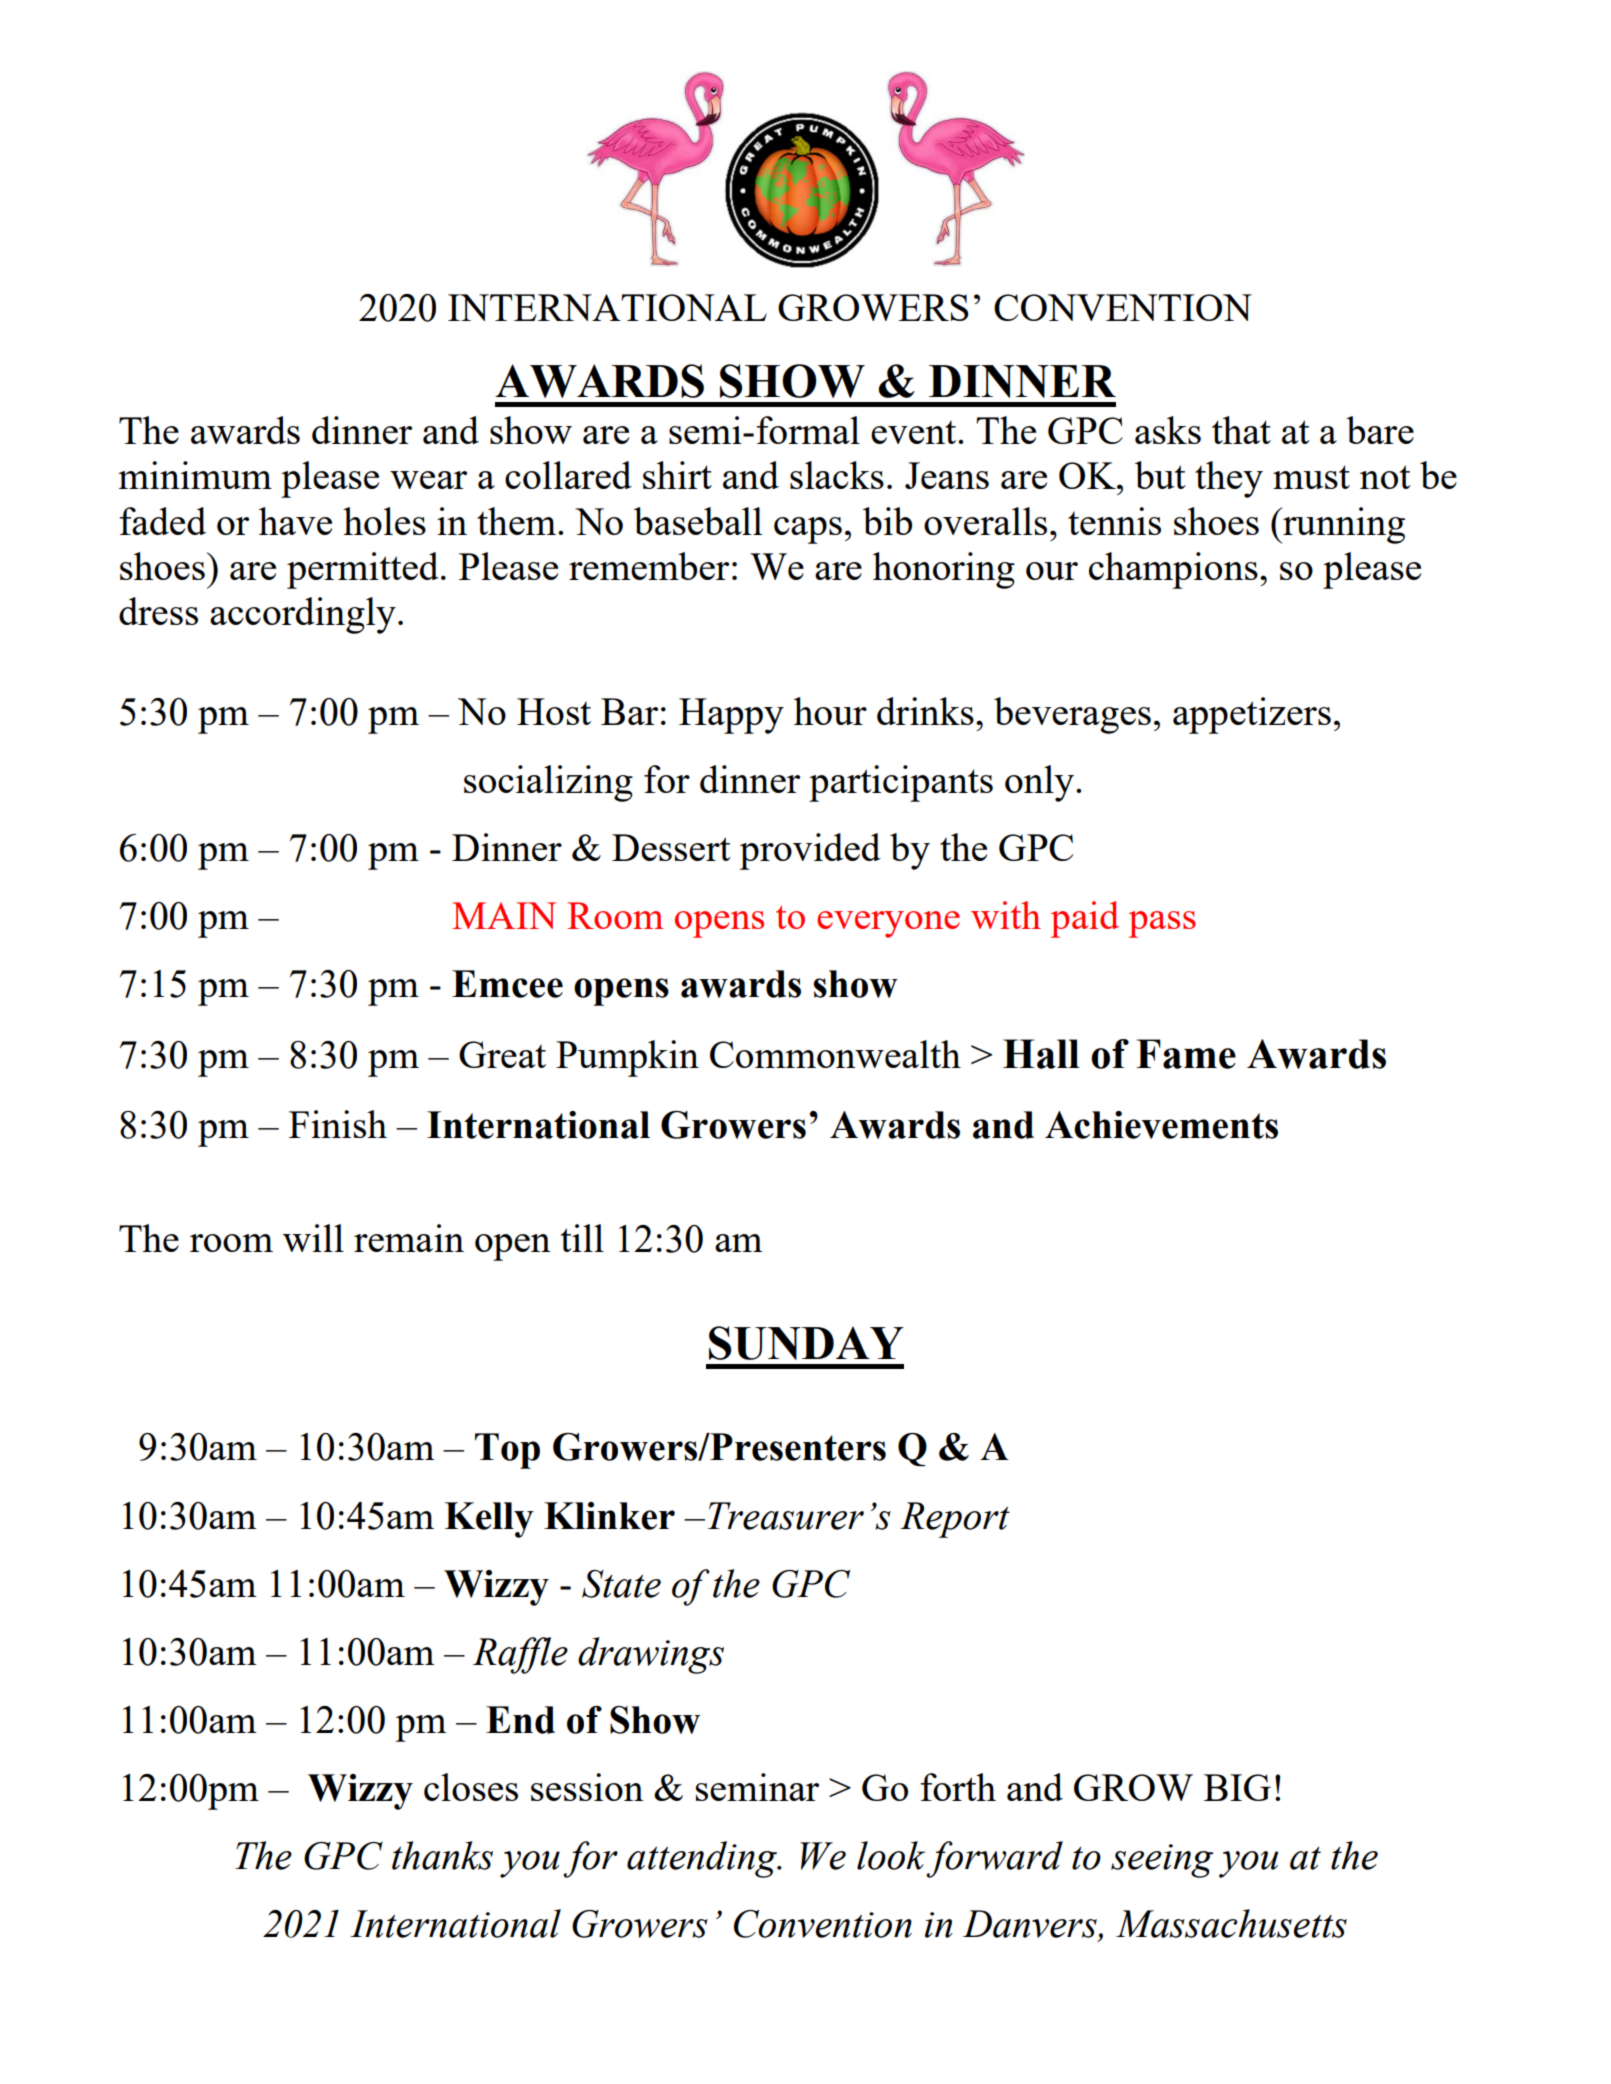  Describe the element at coordinates (837, 475) in the document. I see `slacks` at that location.
